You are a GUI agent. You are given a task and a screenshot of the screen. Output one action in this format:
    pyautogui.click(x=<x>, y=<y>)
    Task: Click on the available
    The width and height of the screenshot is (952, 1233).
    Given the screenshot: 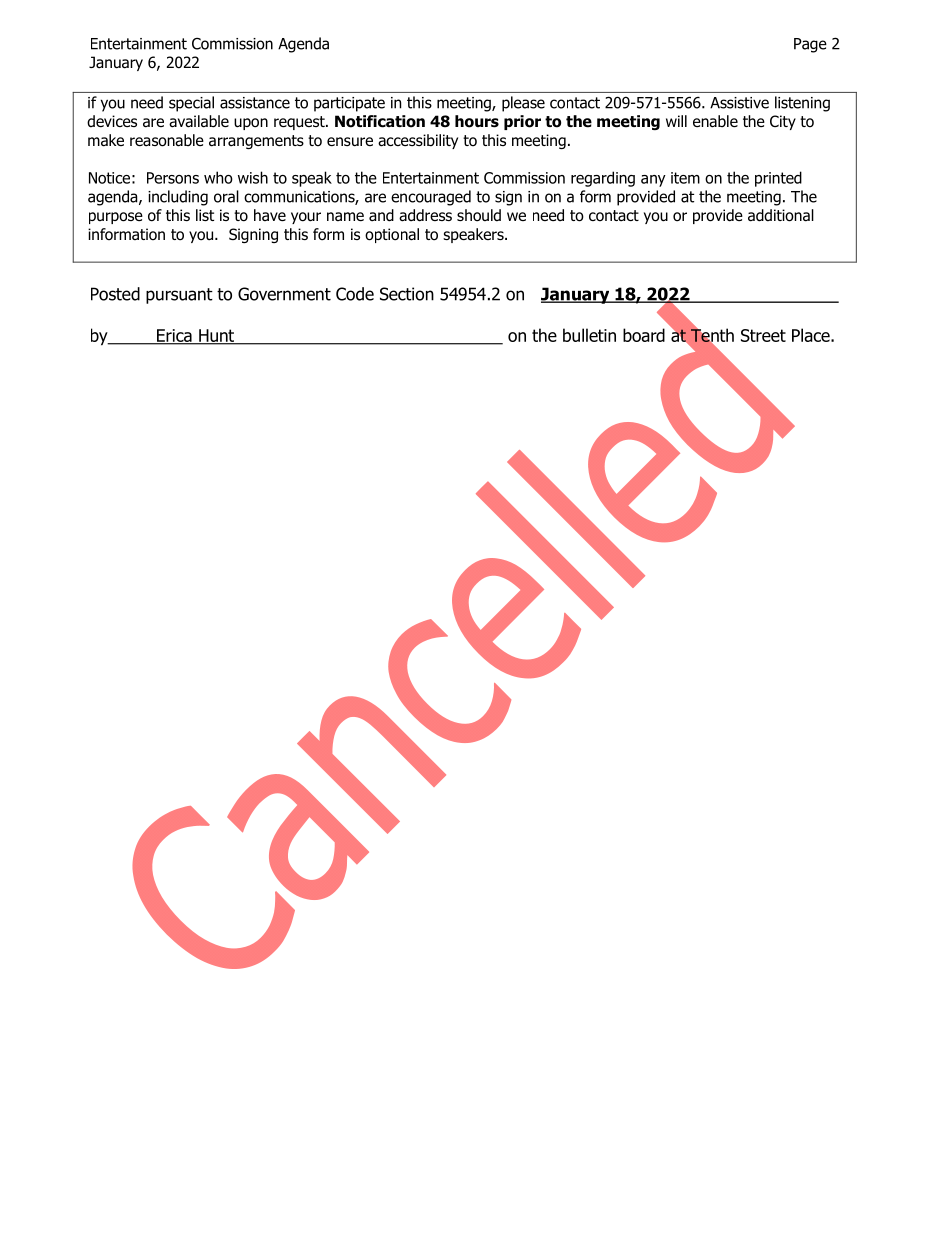 What is the action you would take?
    pyautogui.click(x=199, y=121)
